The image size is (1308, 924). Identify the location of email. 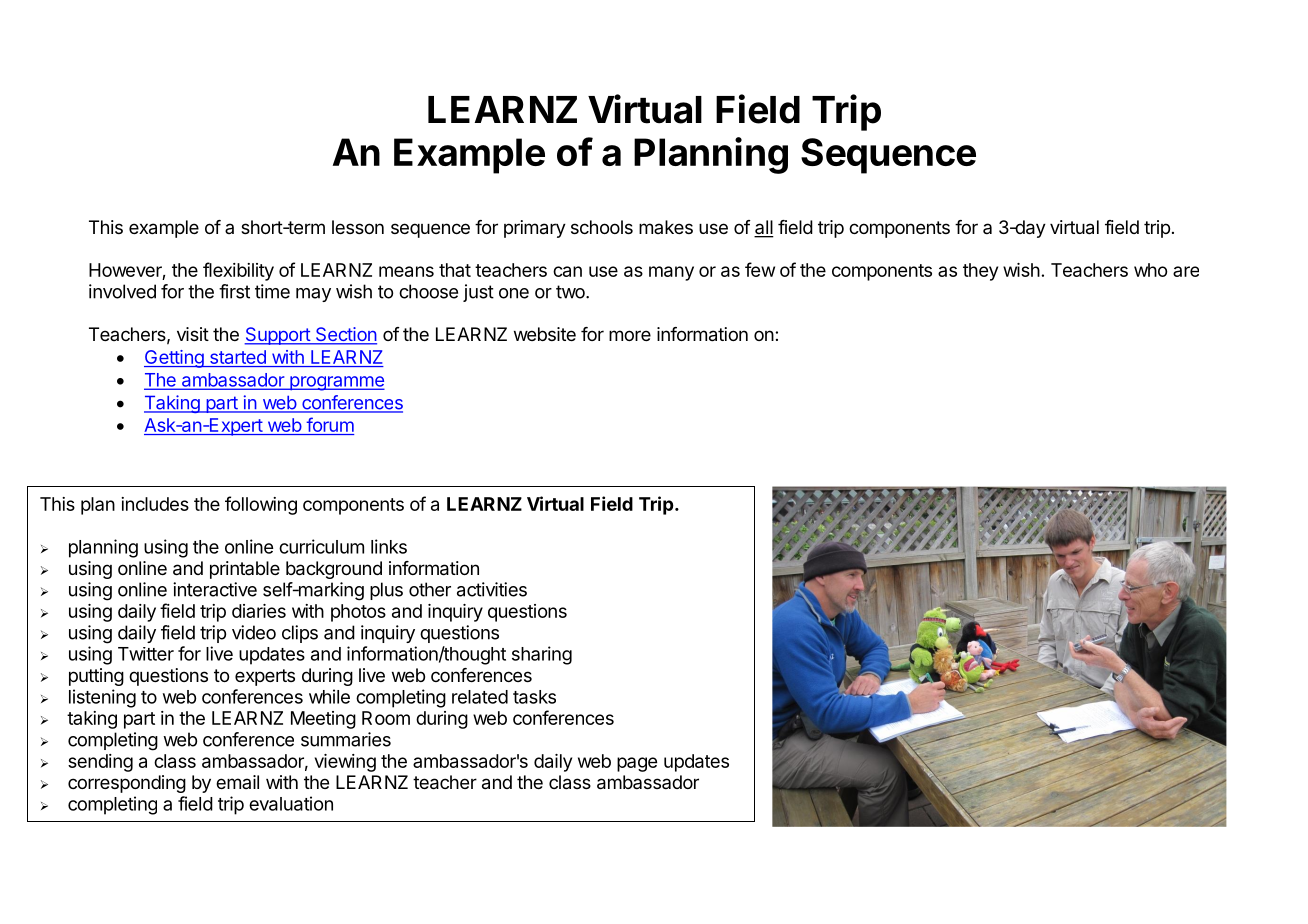
(237, 782).
